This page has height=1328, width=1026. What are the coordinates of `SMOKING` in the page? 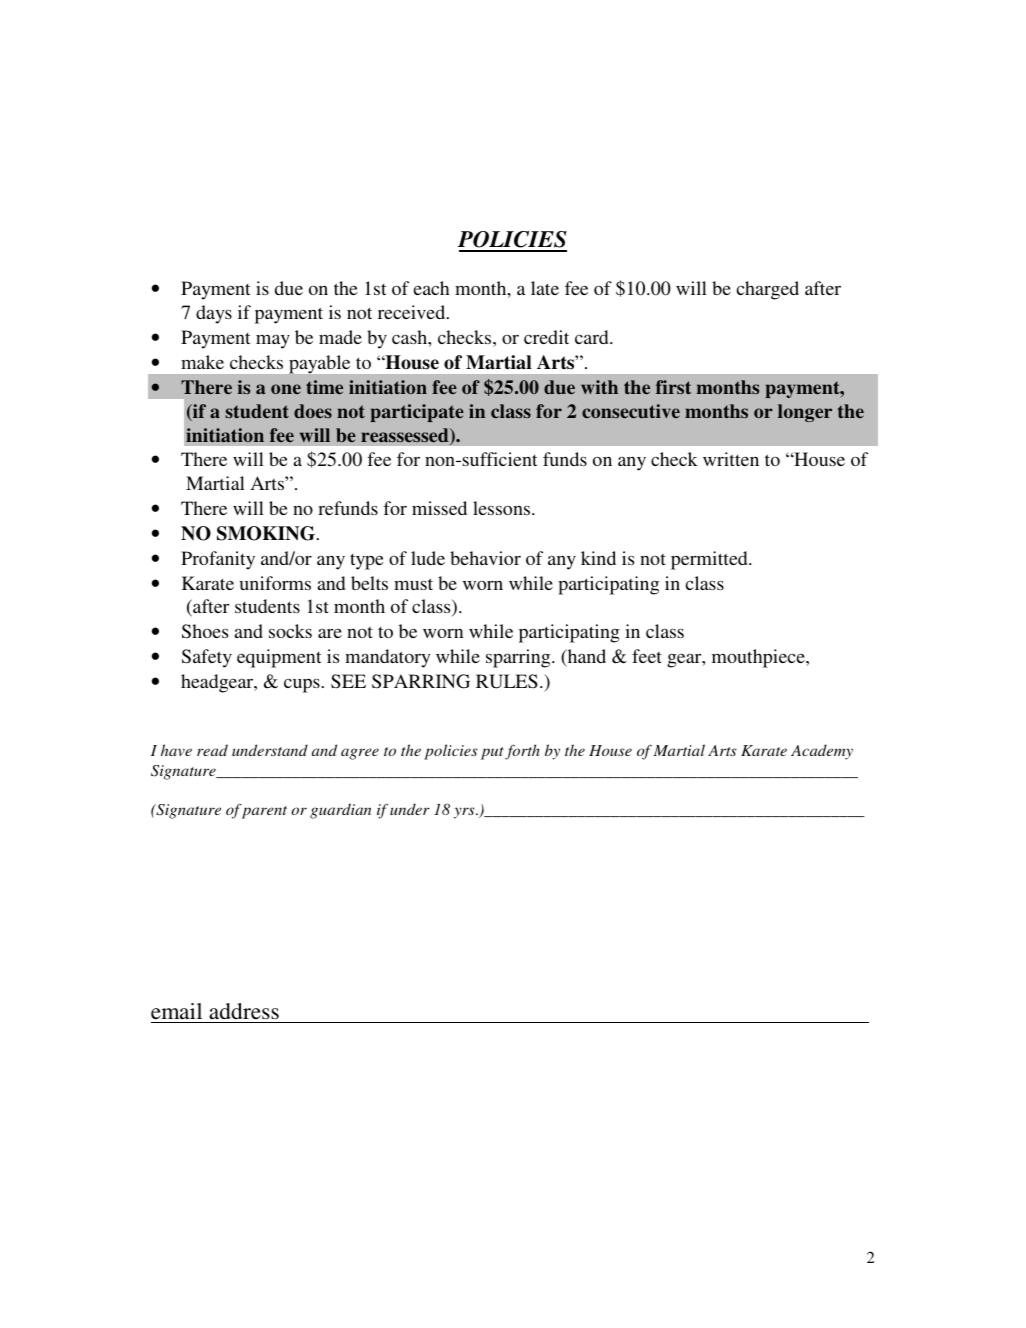 It's located at (267, 533).
